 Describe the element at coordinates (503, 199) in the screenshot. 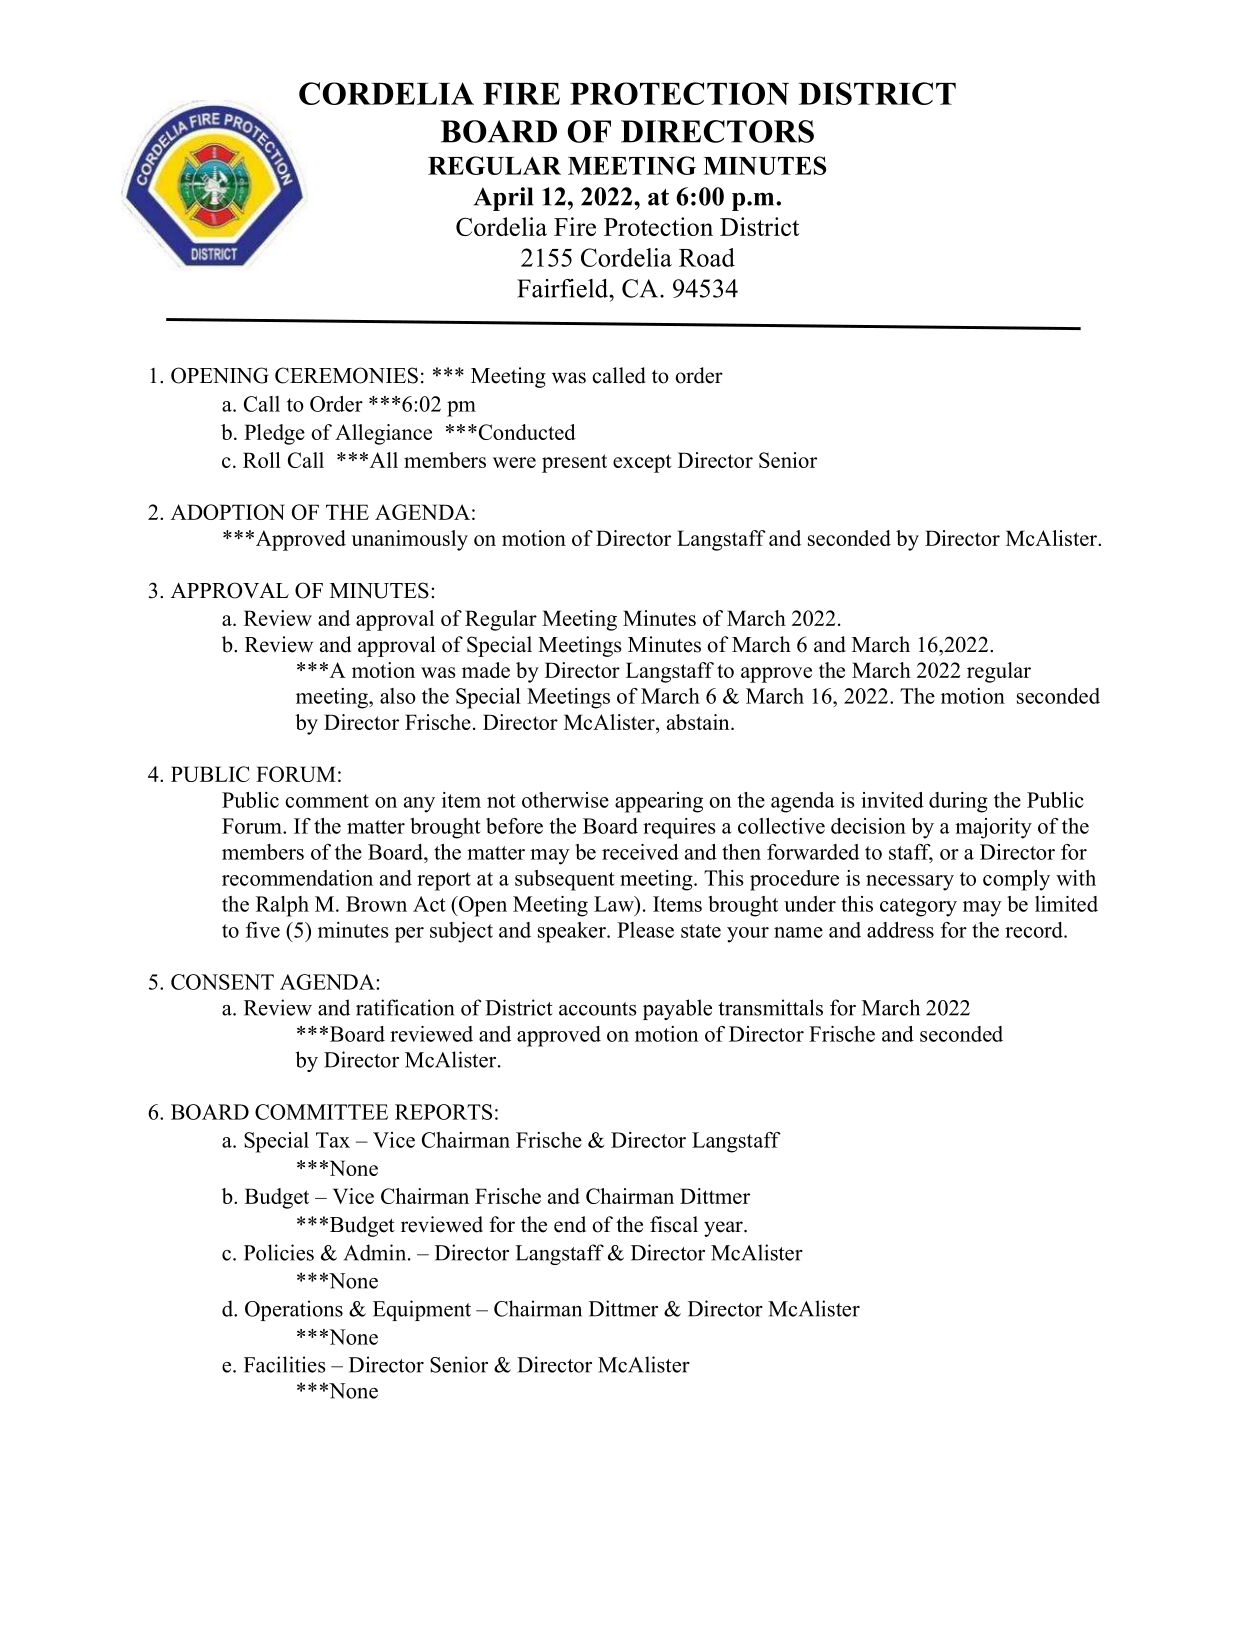

I see `April` at that location.
